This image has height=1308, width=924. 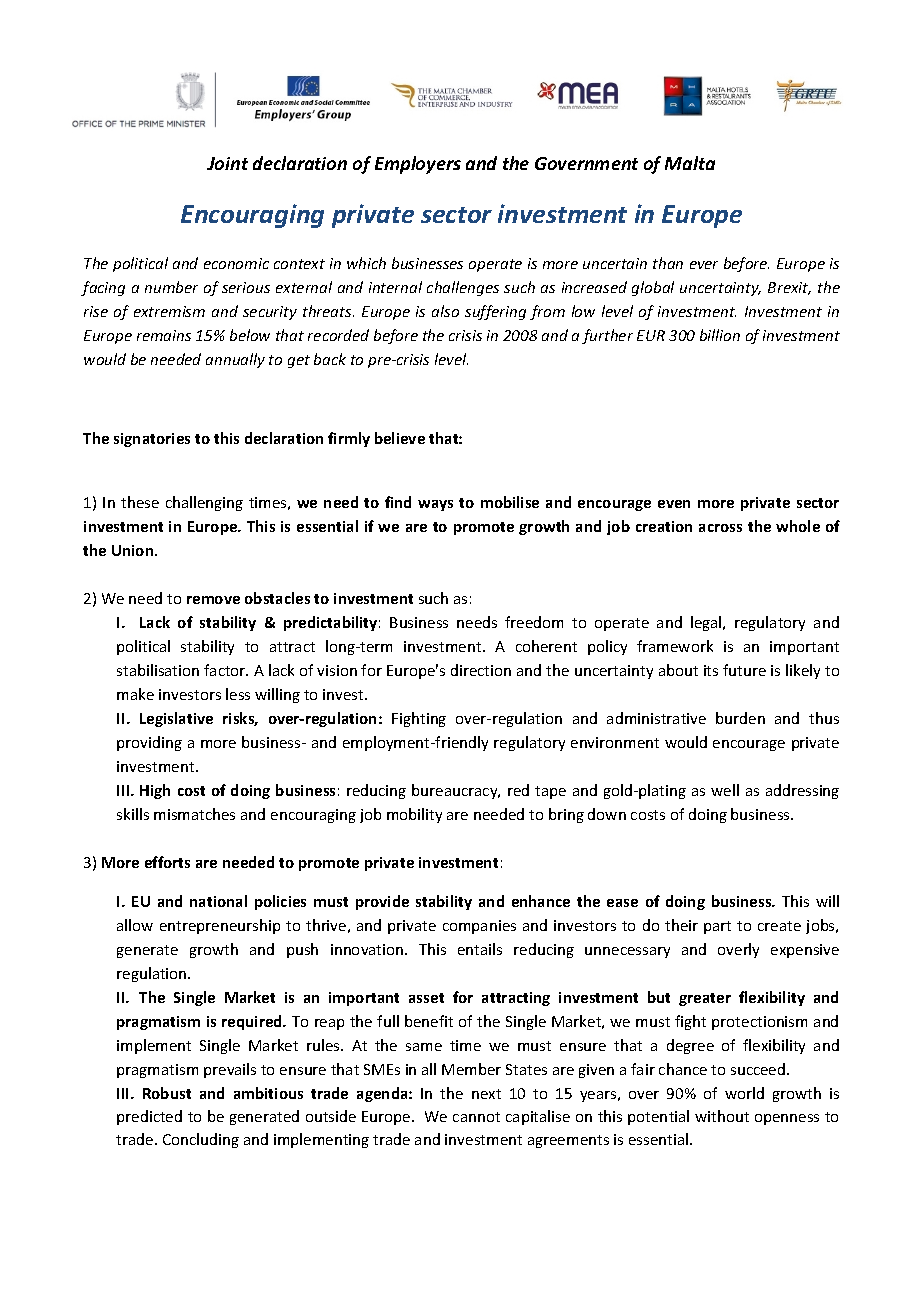 I want to click on billion, so click(x=720, y=335).
